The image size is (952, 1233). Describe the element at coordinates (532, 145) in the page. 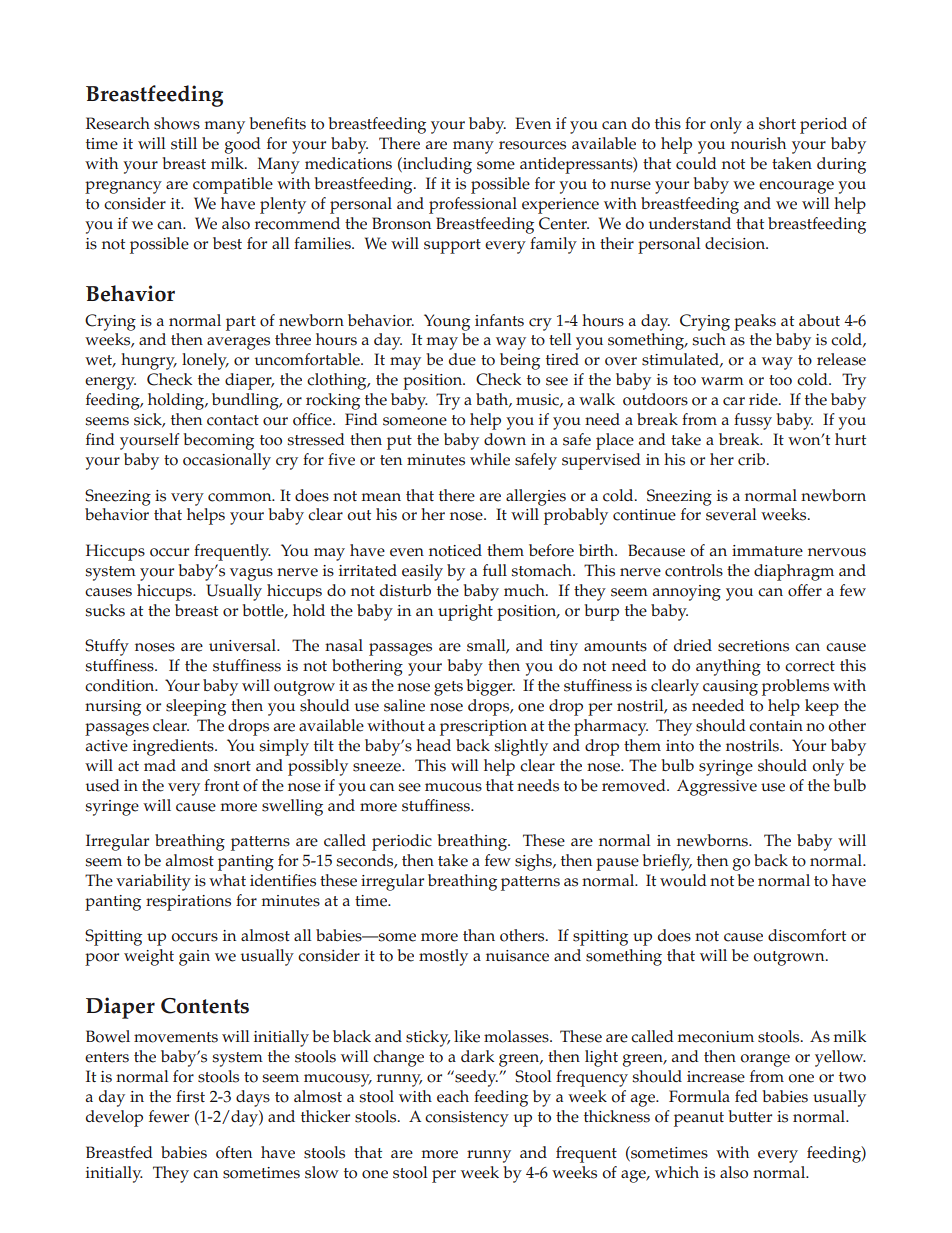

I see `resources` at that location.
